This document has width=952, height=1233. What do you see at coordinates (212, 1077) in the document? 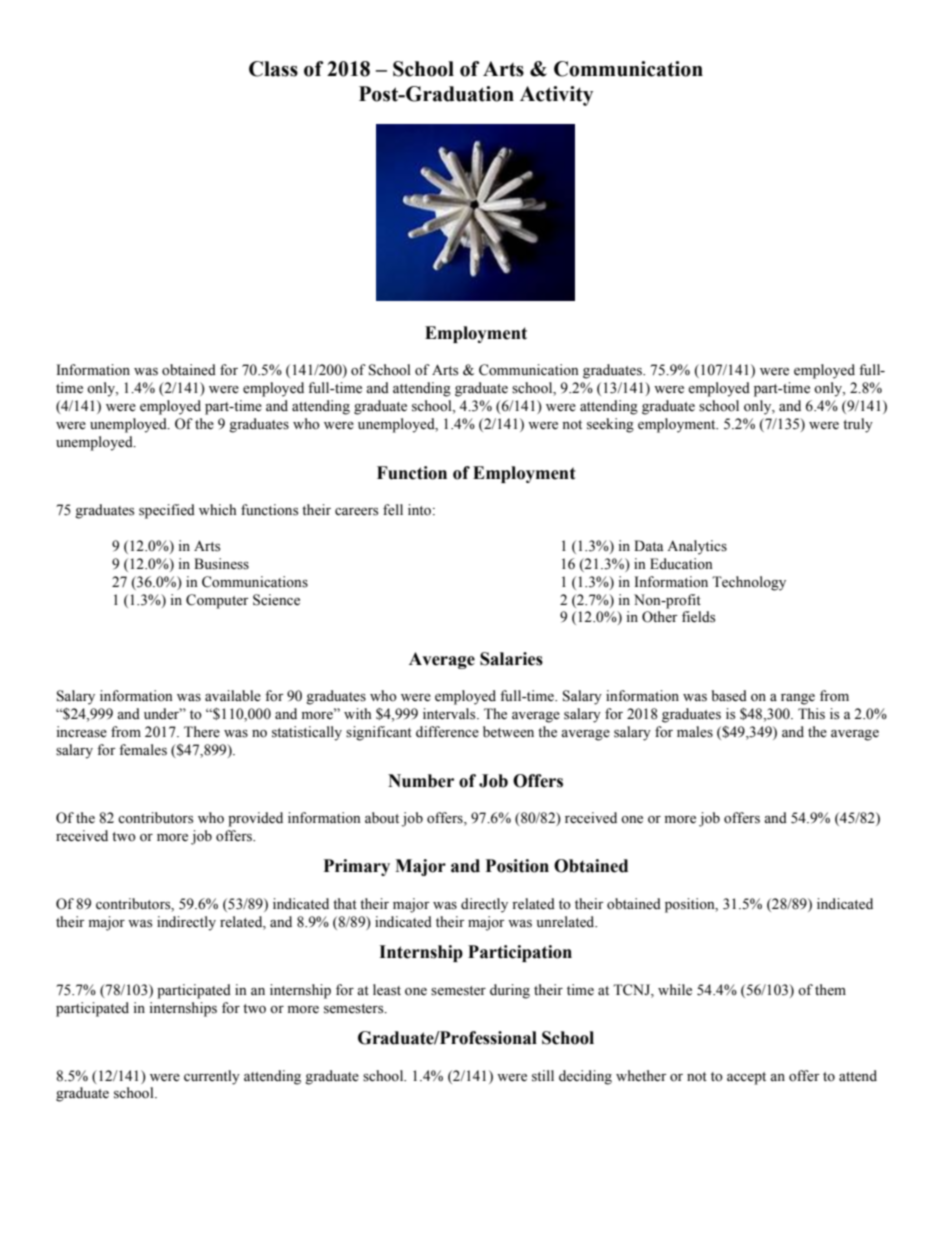
I see `currently` at bounding box center [212, 1077].
